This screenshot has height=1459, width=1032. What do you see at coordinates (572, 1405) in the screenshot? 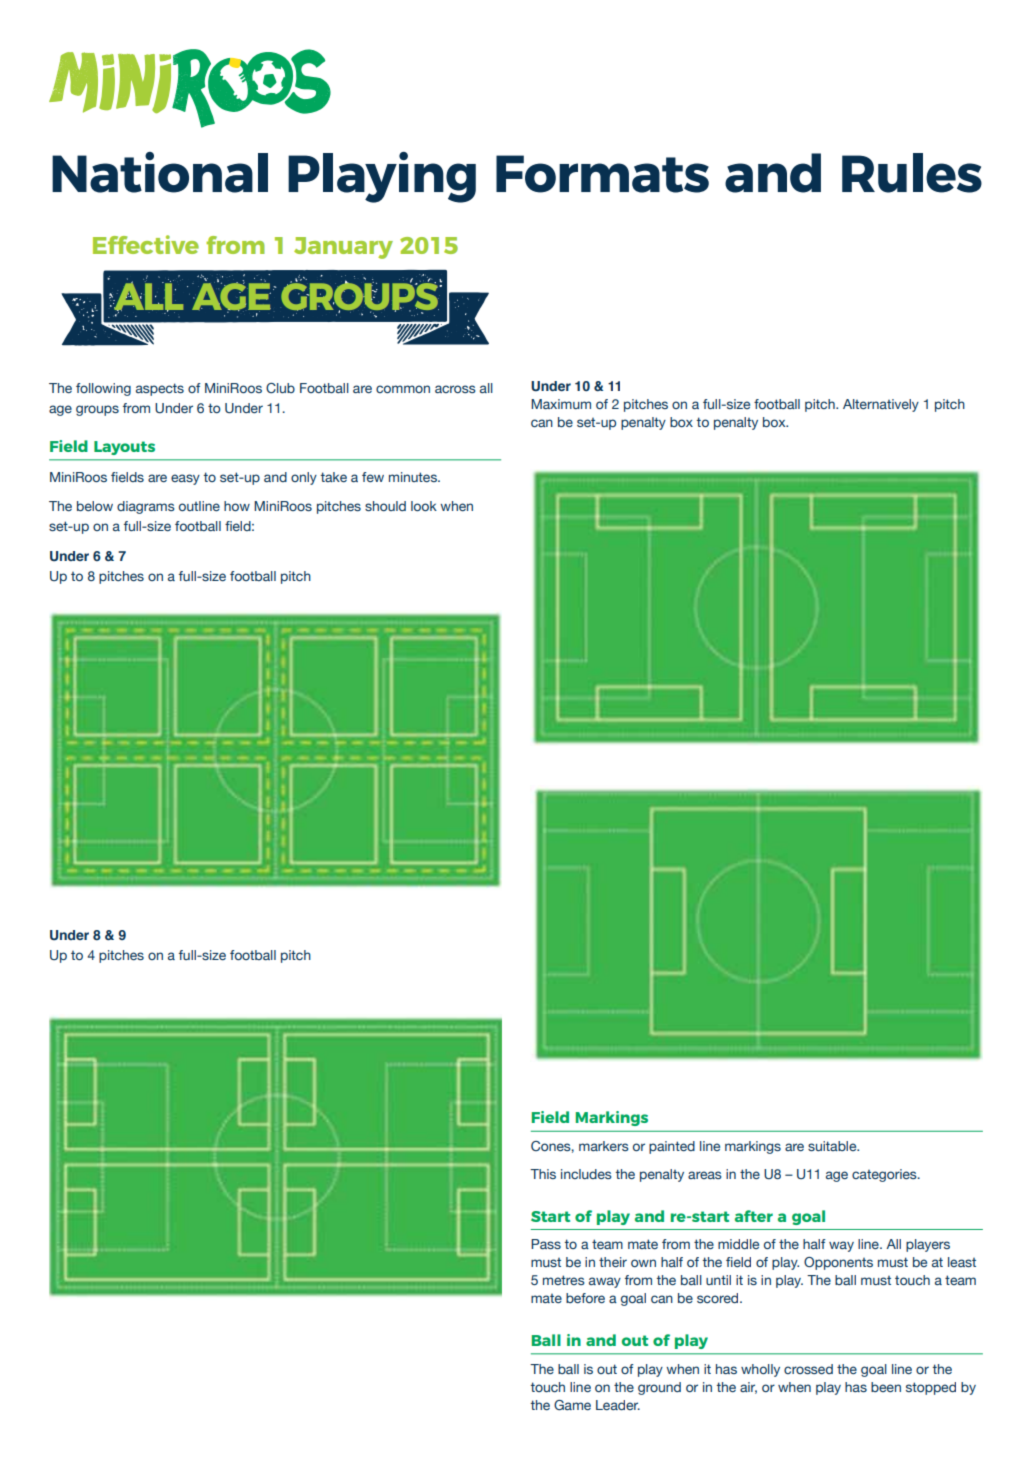
I see `Game` at bounding box center [572, 1405].
